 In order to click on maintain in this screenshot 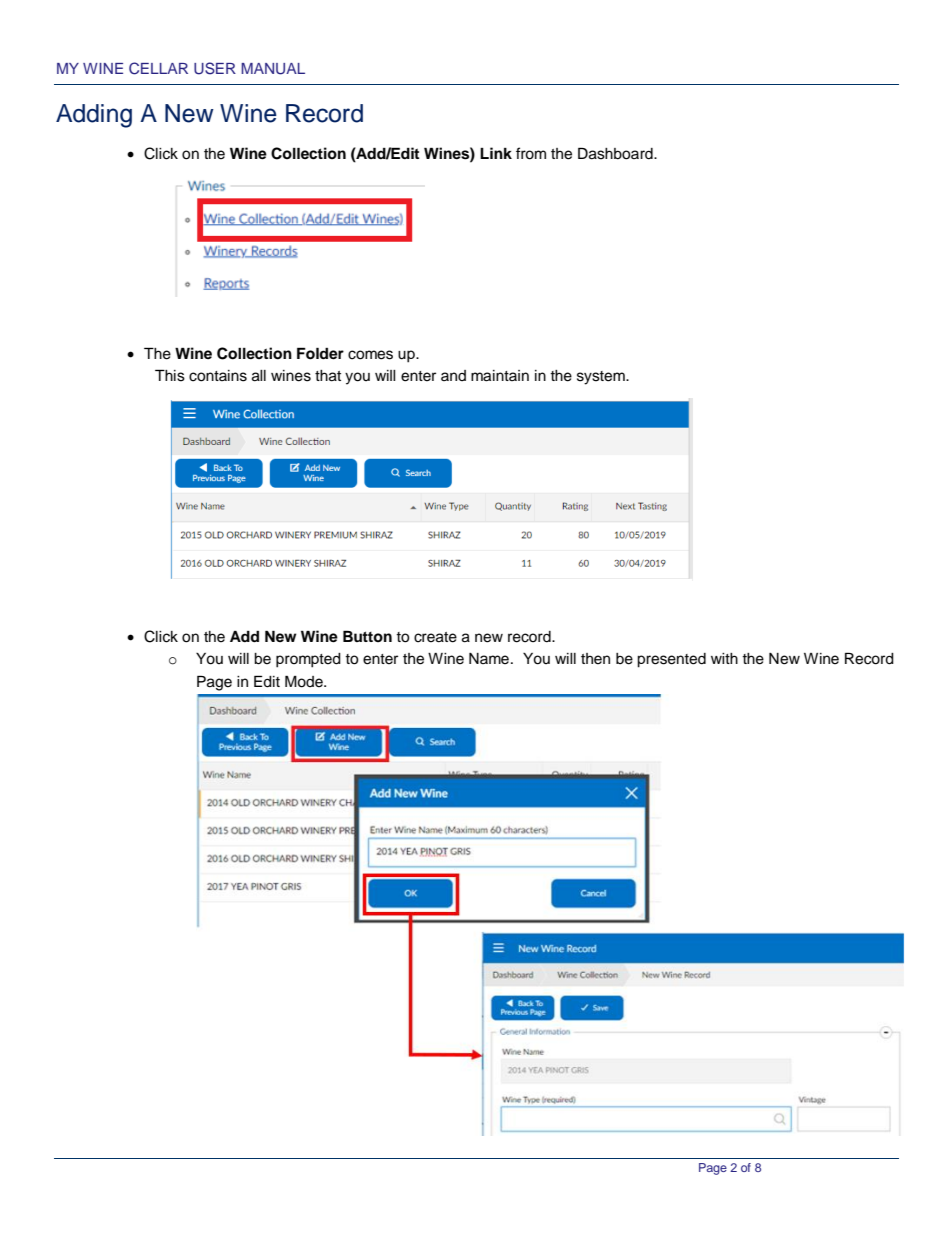, I will do `click(500, 376)`.
